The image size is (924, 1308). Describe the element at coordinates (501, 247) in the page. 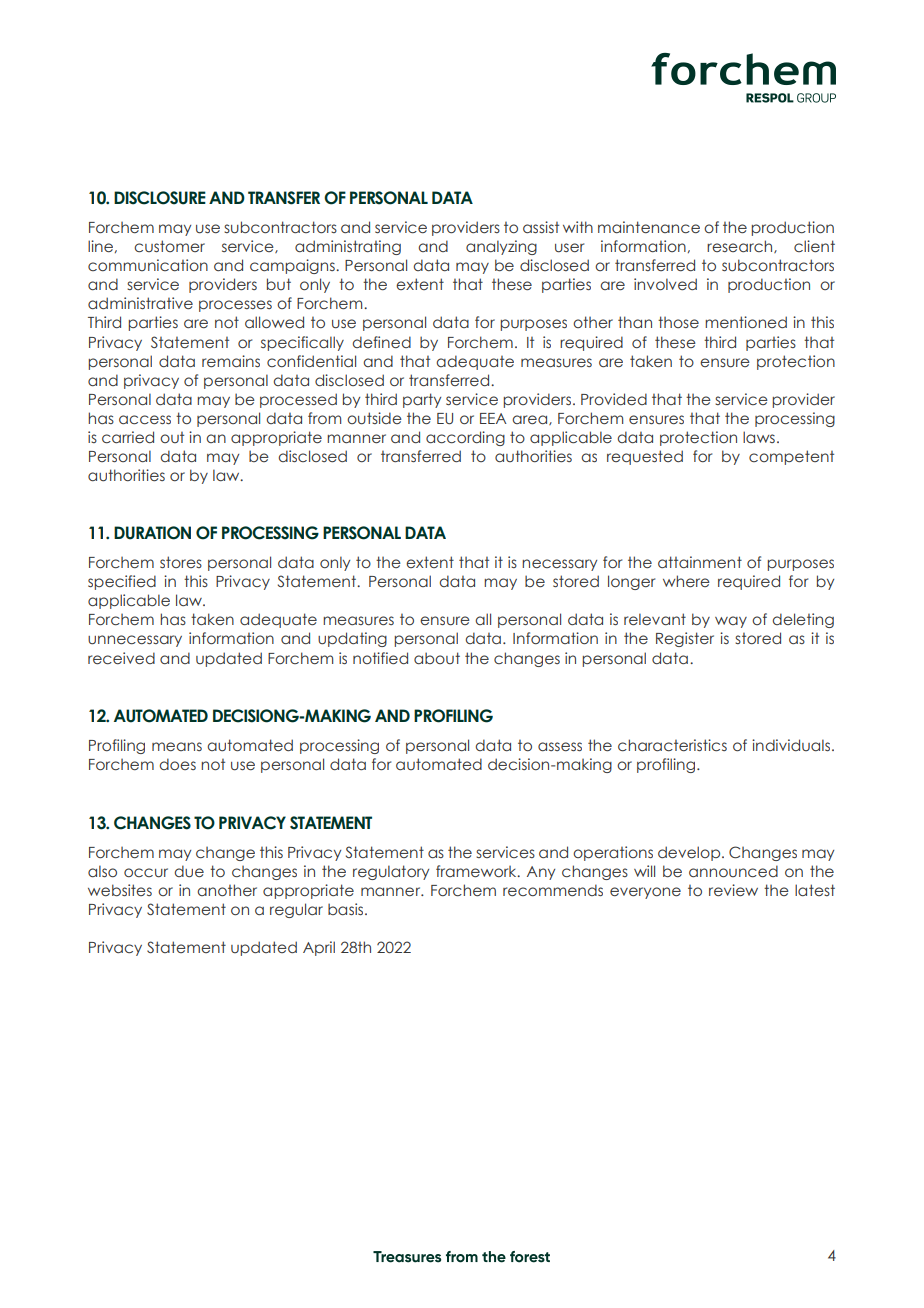

I see `analyzing` at that location.
